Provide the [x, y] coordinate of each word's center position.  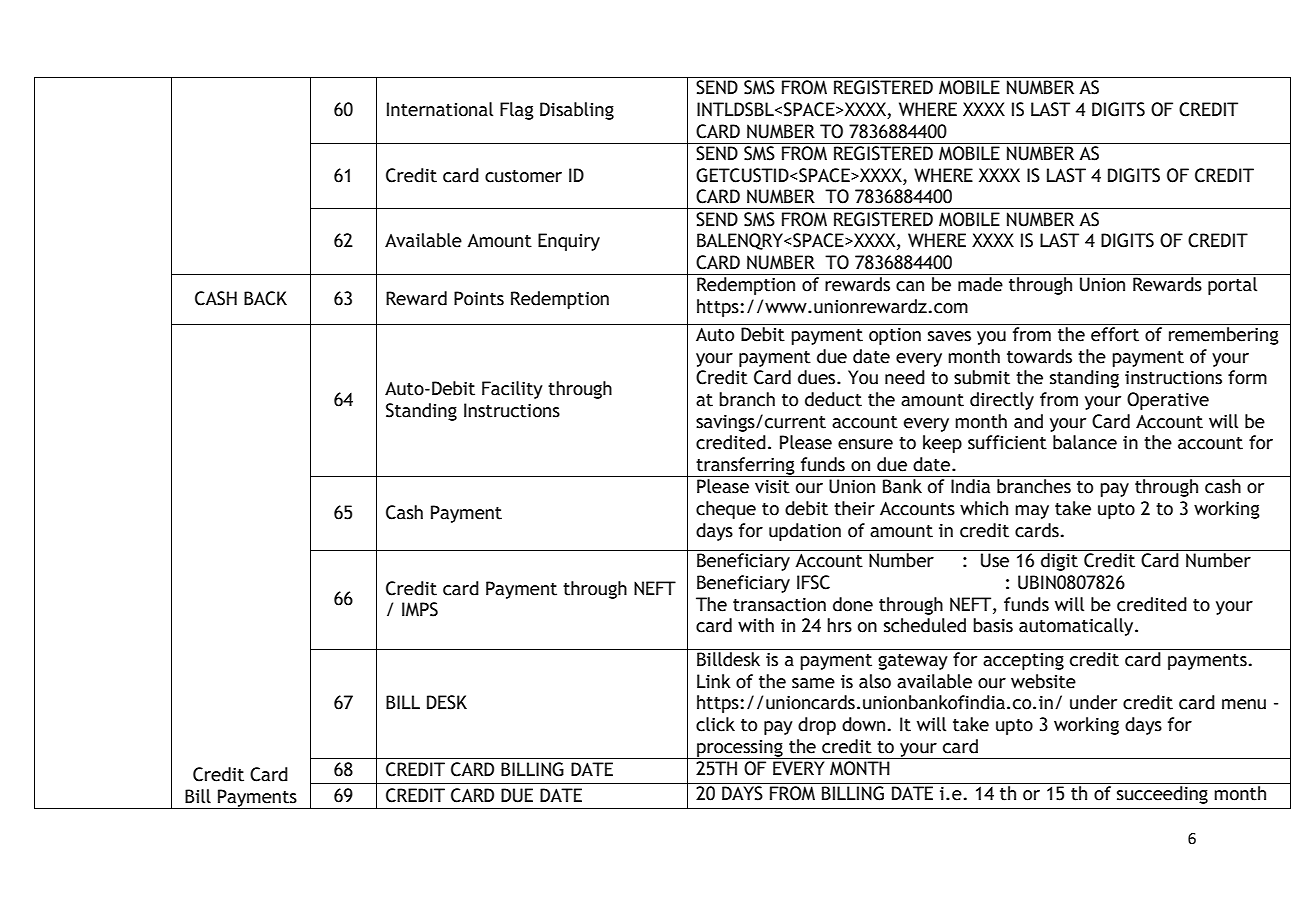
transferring [745, 467]
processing [740, 749]
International [440, 109]
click [715, 724]
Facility [512, 390]
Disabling [577, 111]
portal [1232, 286]
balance [1085, 442]
